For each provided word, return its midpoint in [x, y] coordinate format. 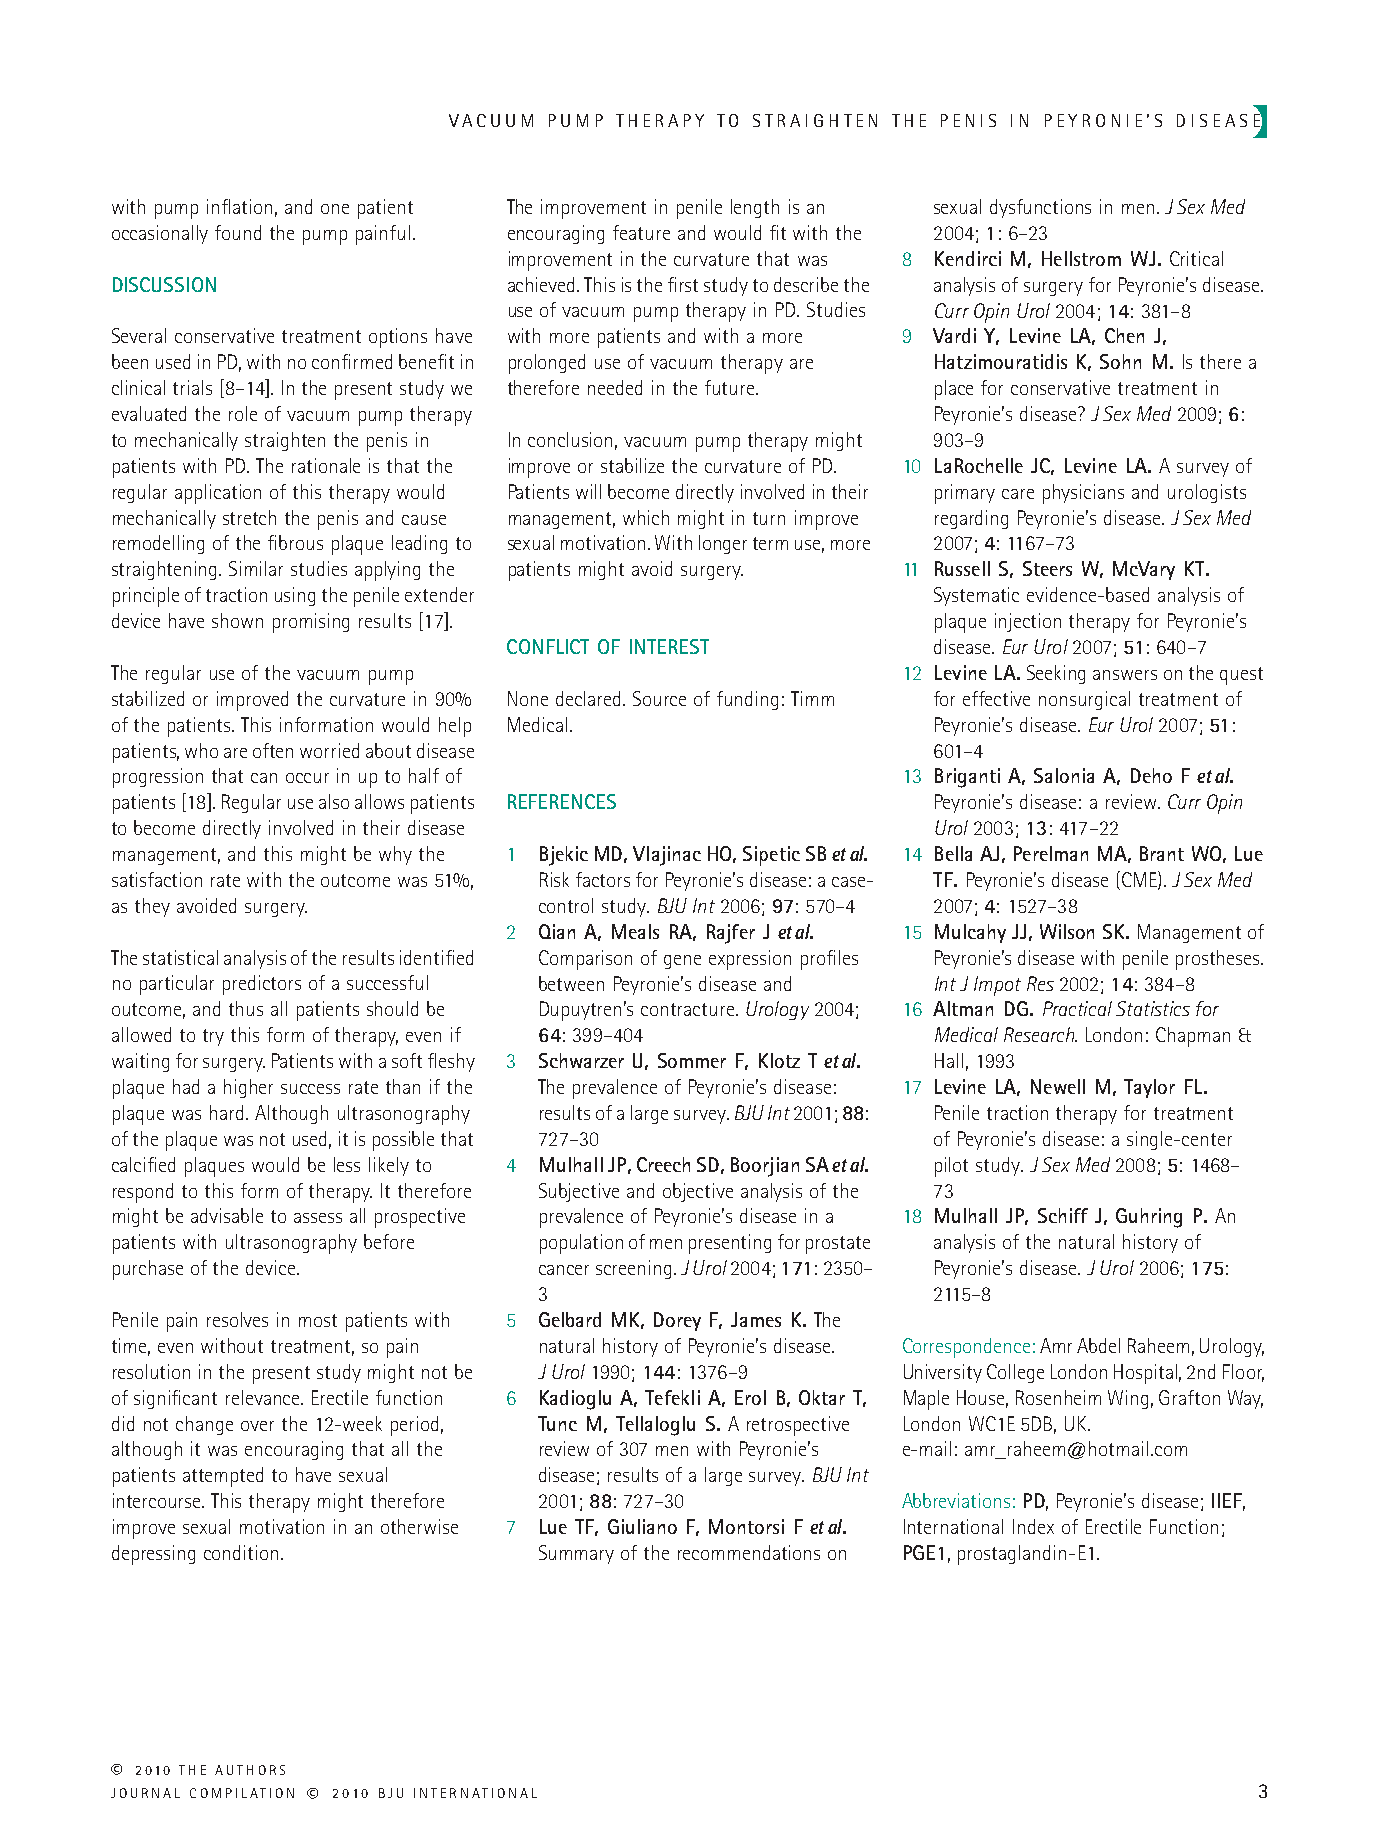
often [273, 750]
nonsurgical [1084, 700]
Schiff [1063, 1215]
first [683, 284]
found [238, 232]
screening [633, 1269]
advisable [227, 1215]
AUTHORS [250, 1770]
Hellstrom [1081, 258]
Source [659, 698]
